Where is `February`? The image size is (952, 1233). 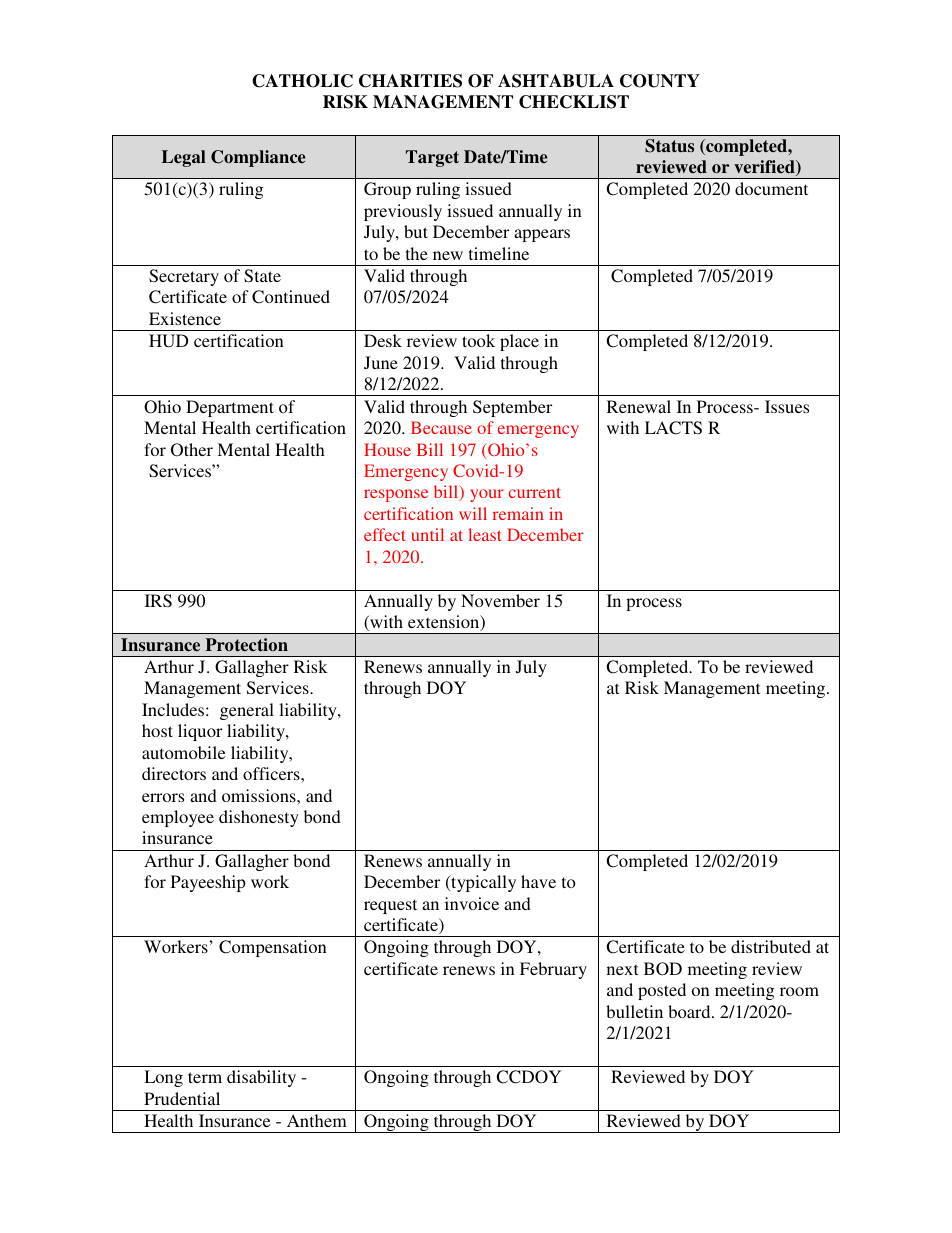 February is located at coordinates (553, 970).
